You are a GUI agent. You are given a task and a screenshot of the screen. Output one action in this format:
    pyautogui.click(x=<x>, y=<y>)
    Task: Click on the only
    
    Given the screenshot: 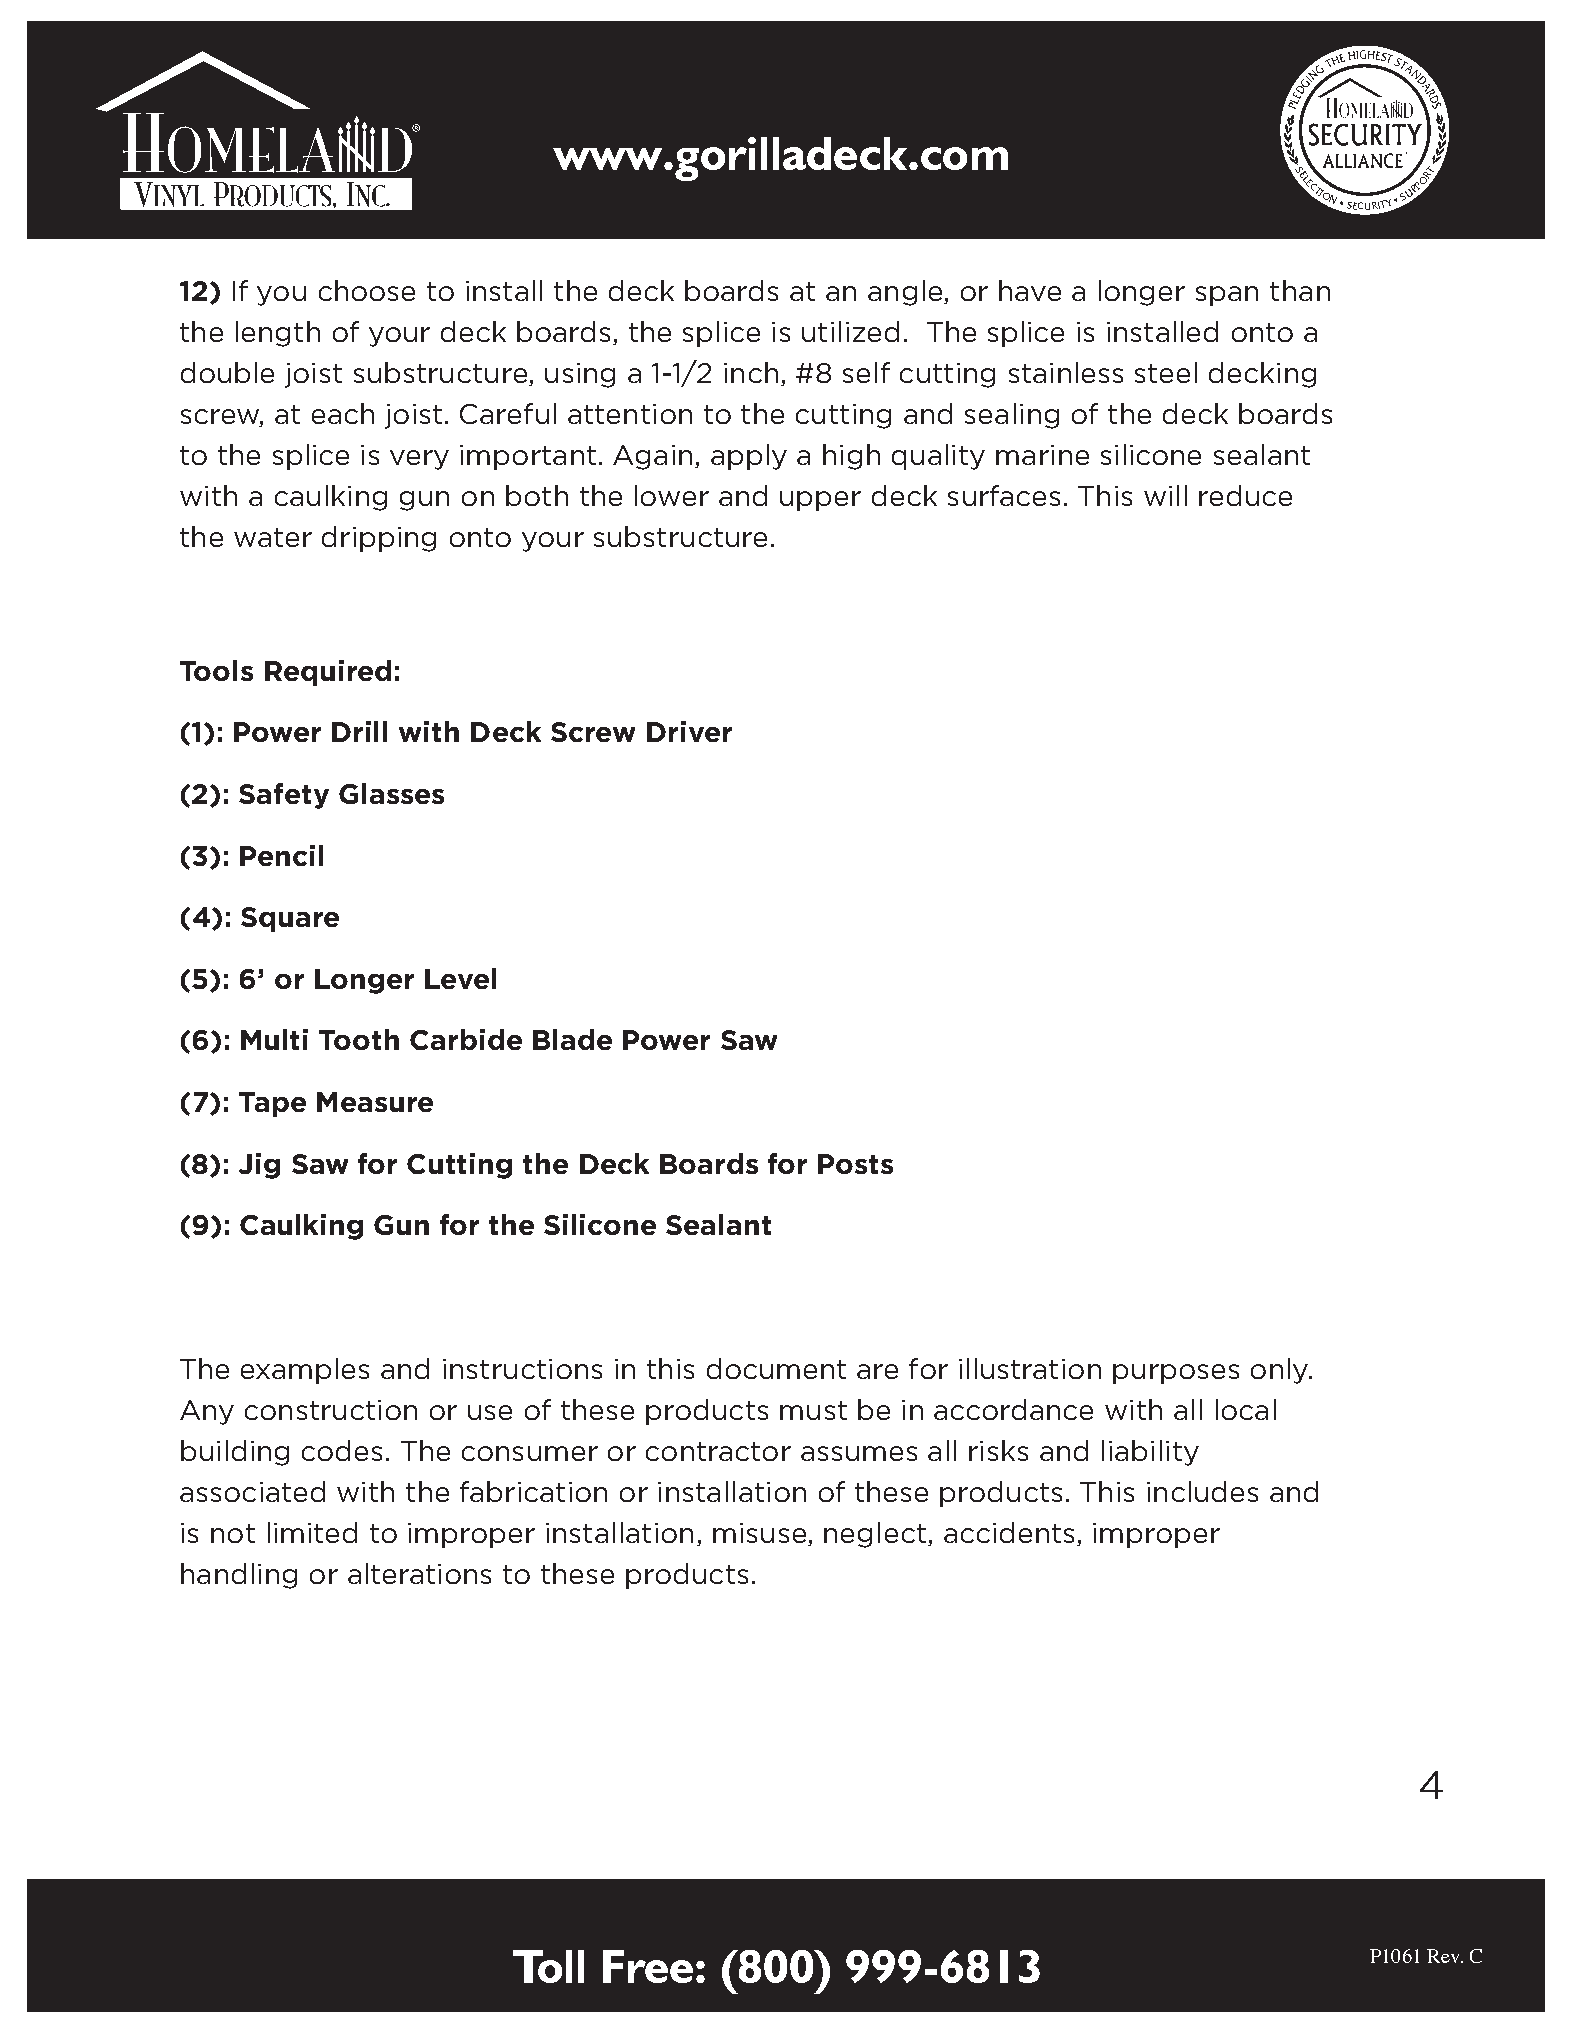 What is the action you would take?
    pyautogui.click(x=1281, y=1371)
